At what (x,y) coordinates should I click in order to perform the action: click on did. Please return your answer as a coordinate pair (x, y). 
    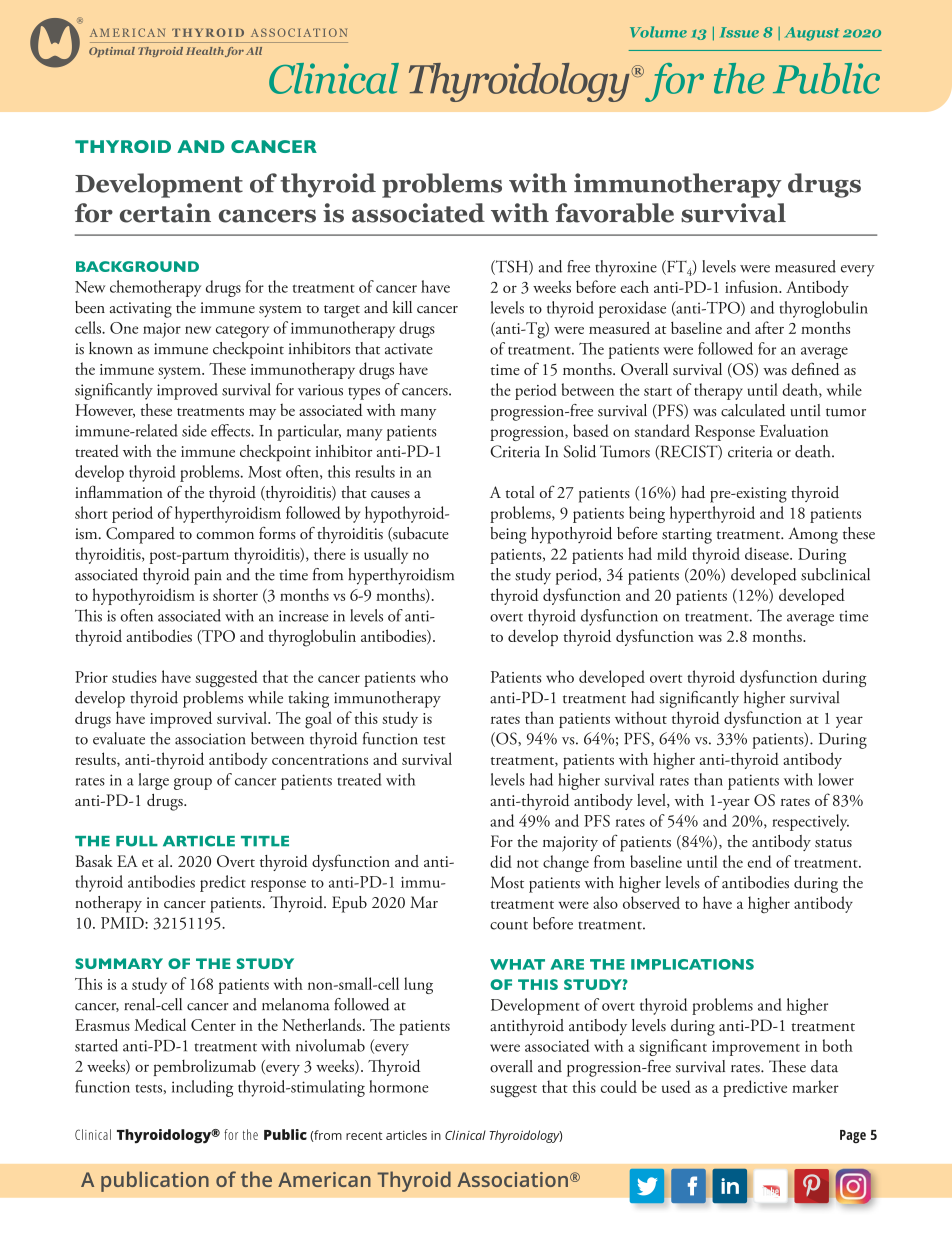
    Looking at the image, I should click on (501, 861).
